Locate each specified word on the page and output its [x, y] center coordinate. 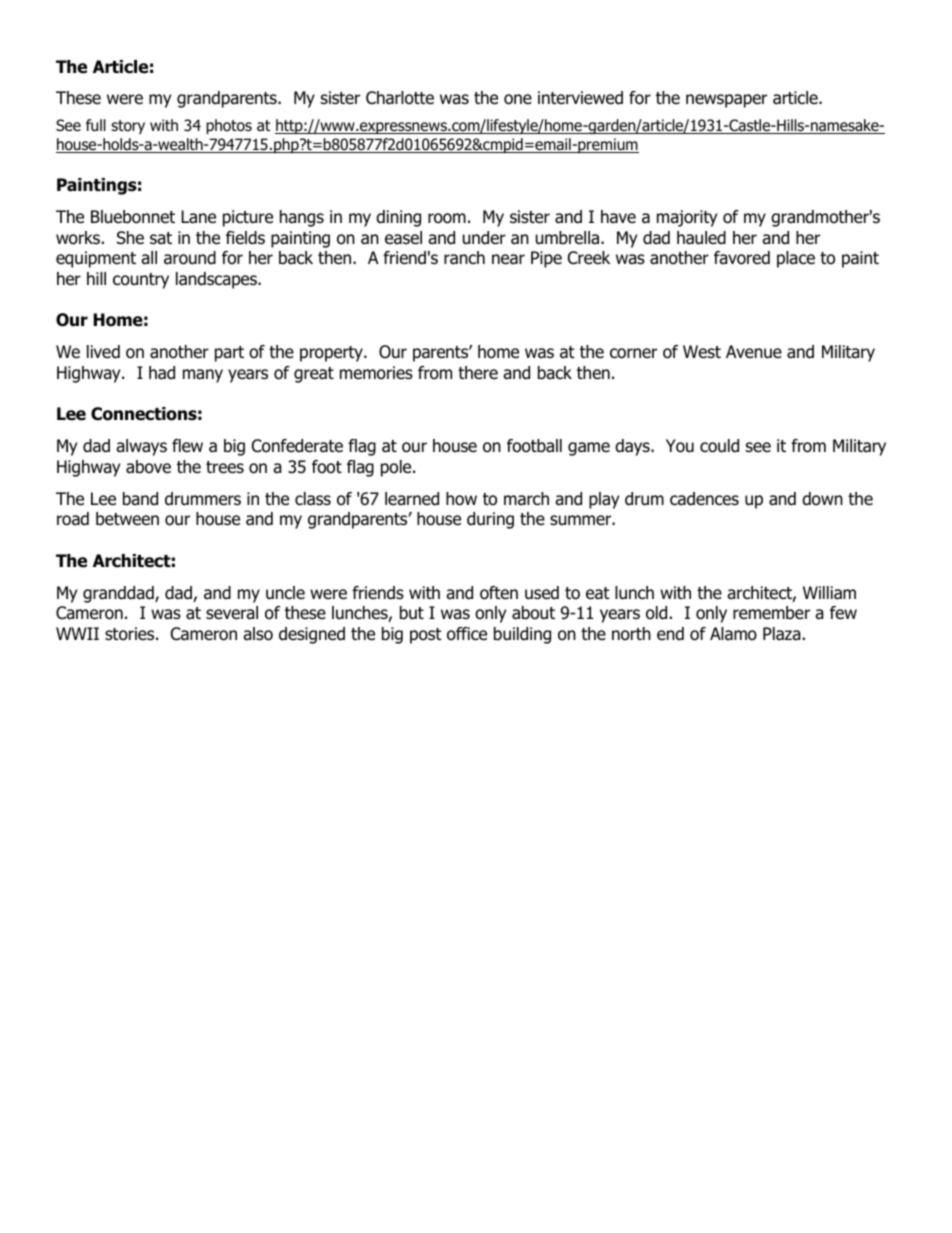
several [232, 613]
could [719, 446]
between [127, 519]
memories [376, 373]
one [518, 99]
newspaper [726, 101]
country [141, 281]
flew [187, 445]
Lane [198, 217]
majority [687, 218]
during [490, 520]
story [128, 127]
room [447, 218]
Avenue [754, 352]
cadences [704, 499]
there [478, 373]
